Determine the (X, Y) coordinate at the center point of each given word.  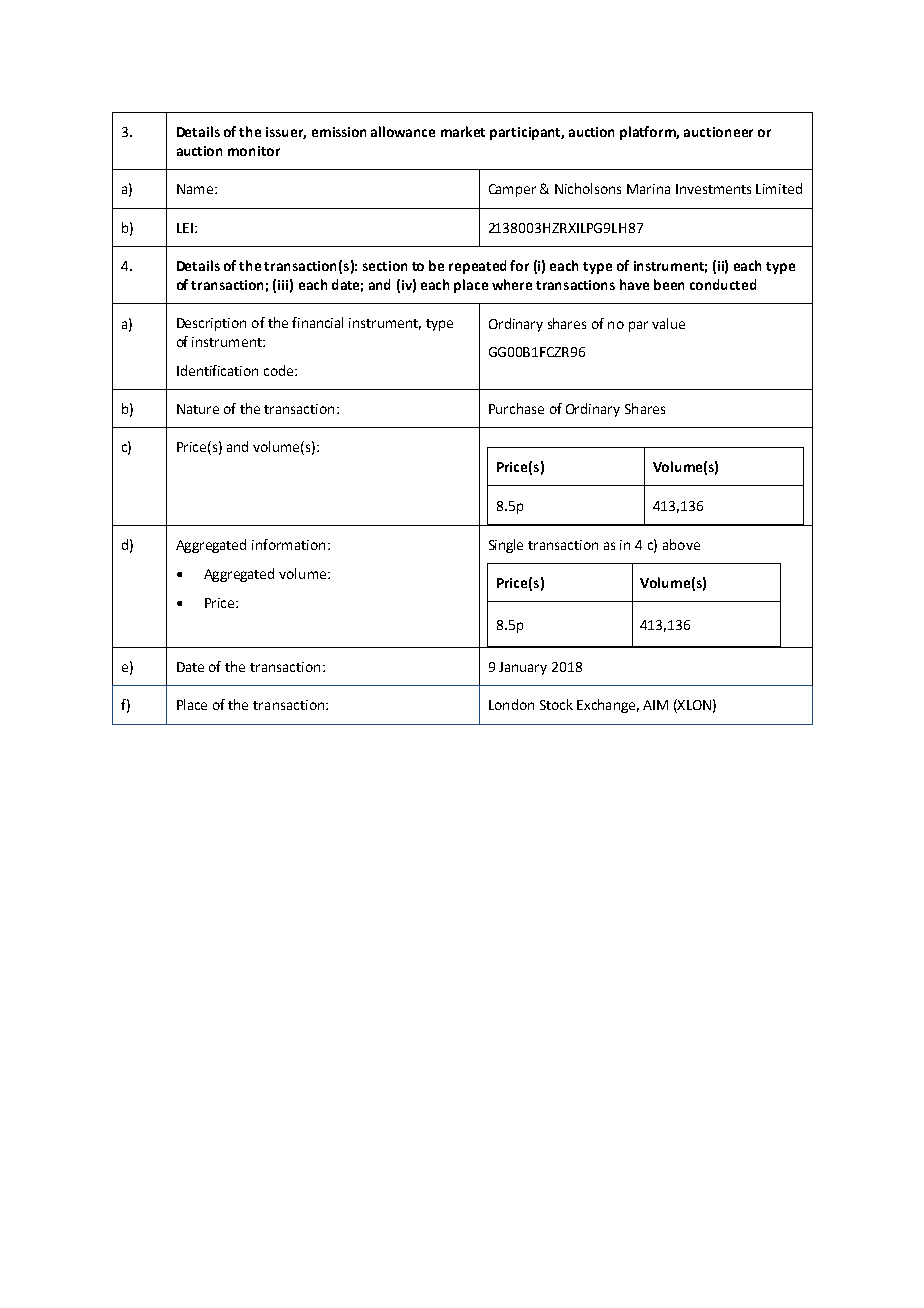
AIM (655, 705)
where (512, 284)
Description (211, 324)
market (463, 131)
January (523, 668)
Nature (198, 409)
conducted (723, 284)
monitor (254, 151)
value (668, 323)
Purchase (516, 408)
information (288, 544)
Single (506, 546)
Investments (713, 189)
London (511, 704)
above (681, 544)
